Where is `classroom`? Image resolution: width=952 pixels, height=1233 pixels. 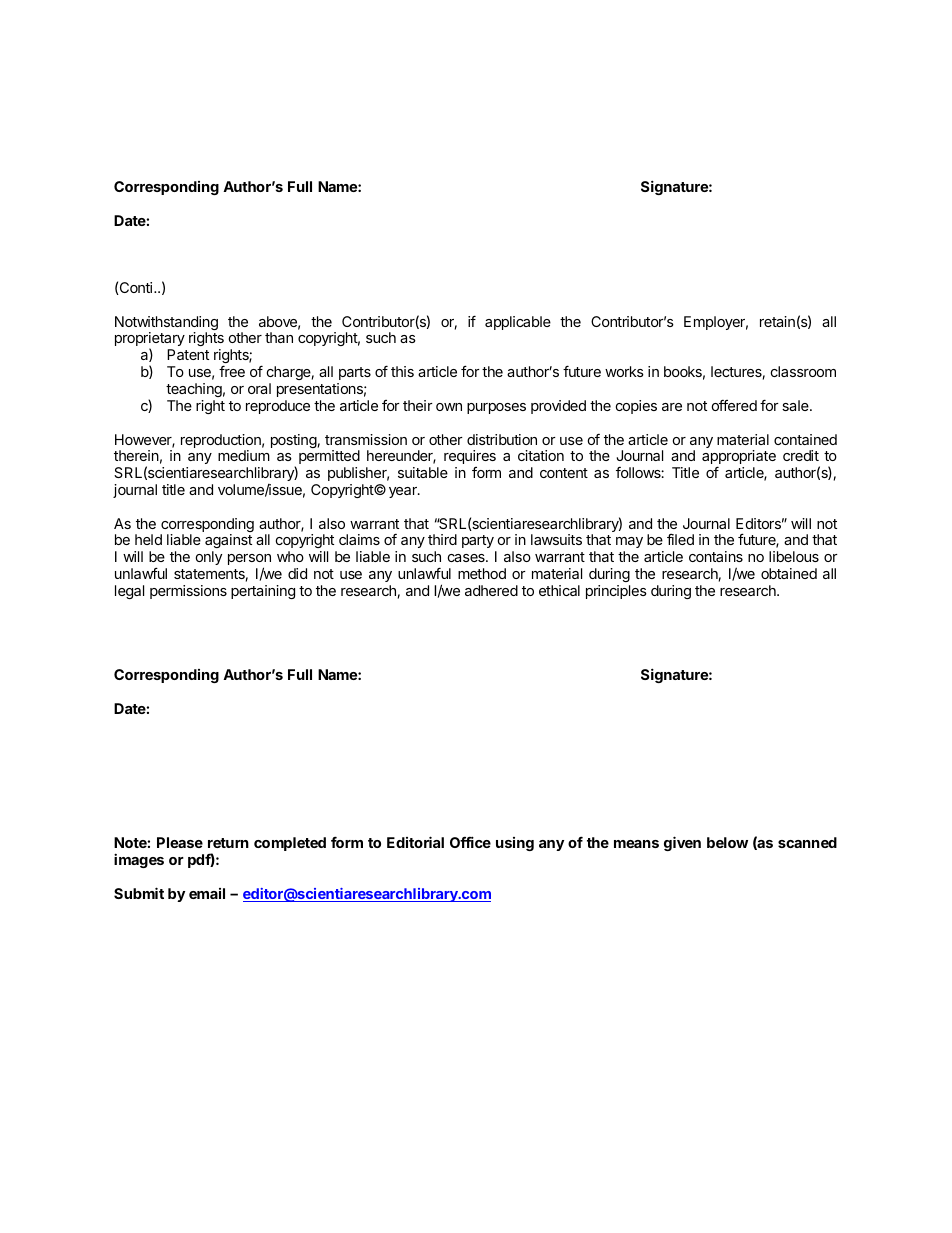
classroom is located at coordinates (803, 371).
